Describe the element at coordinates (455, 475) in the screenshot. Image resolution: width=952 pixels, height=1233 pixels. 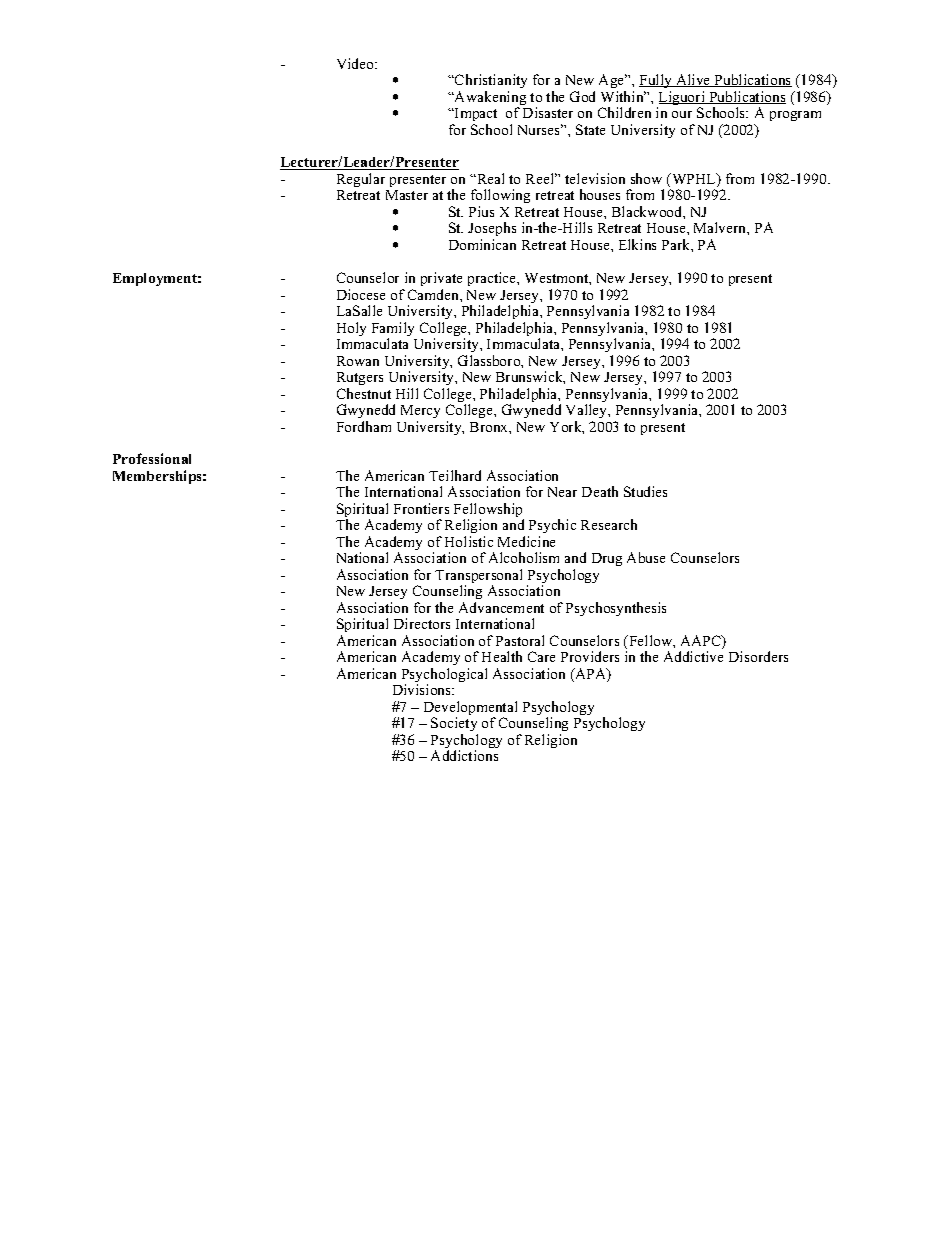
I see `Teilhard` at that location.
